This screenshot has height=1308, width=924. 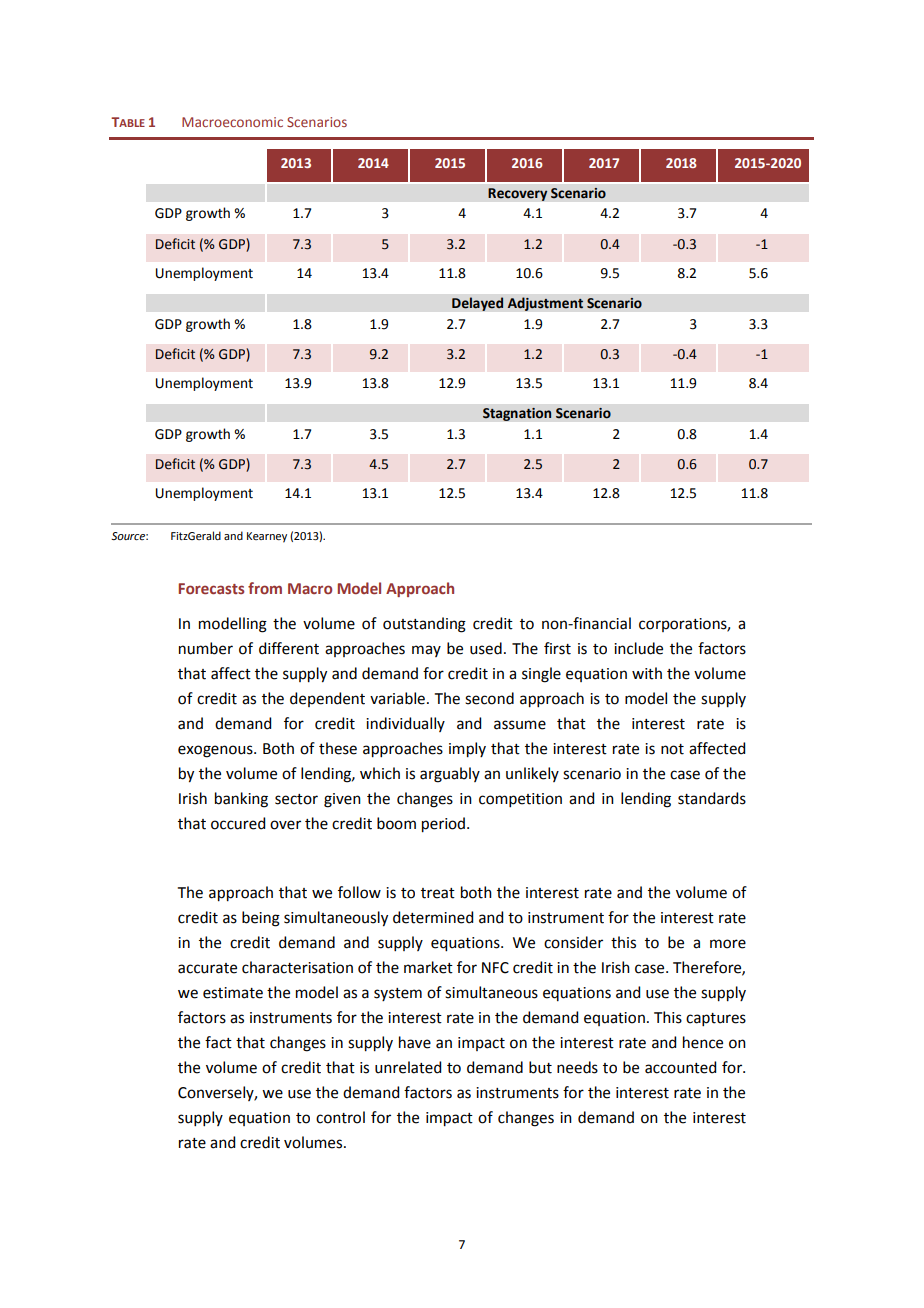 What do you see at coordinates (438, 893) in the screenshot?
I see `treat` at bounding box center [438, 893].
